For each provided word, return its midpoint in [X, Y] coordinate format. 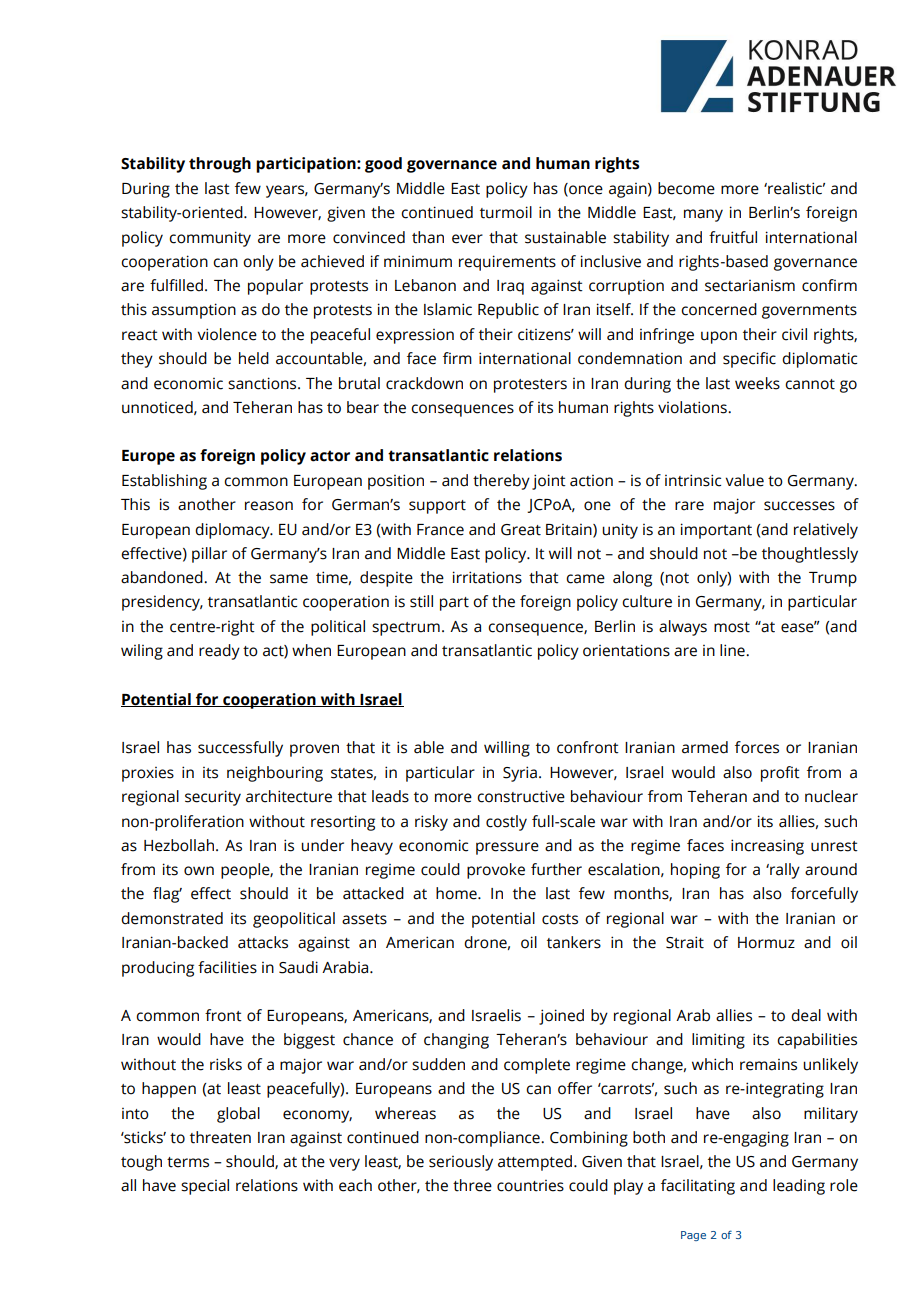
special [205, 1187]
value [745, 480]
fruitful [733, 237]
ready [219, 652]
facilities [227, 967]
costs [560, 919]
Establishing [164, 482]
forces [757, 747]
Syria [520, 774]
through [220, 165]
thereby [501, 482]
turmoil [506, 212]
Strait [685, 942]
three [472, 1185]
